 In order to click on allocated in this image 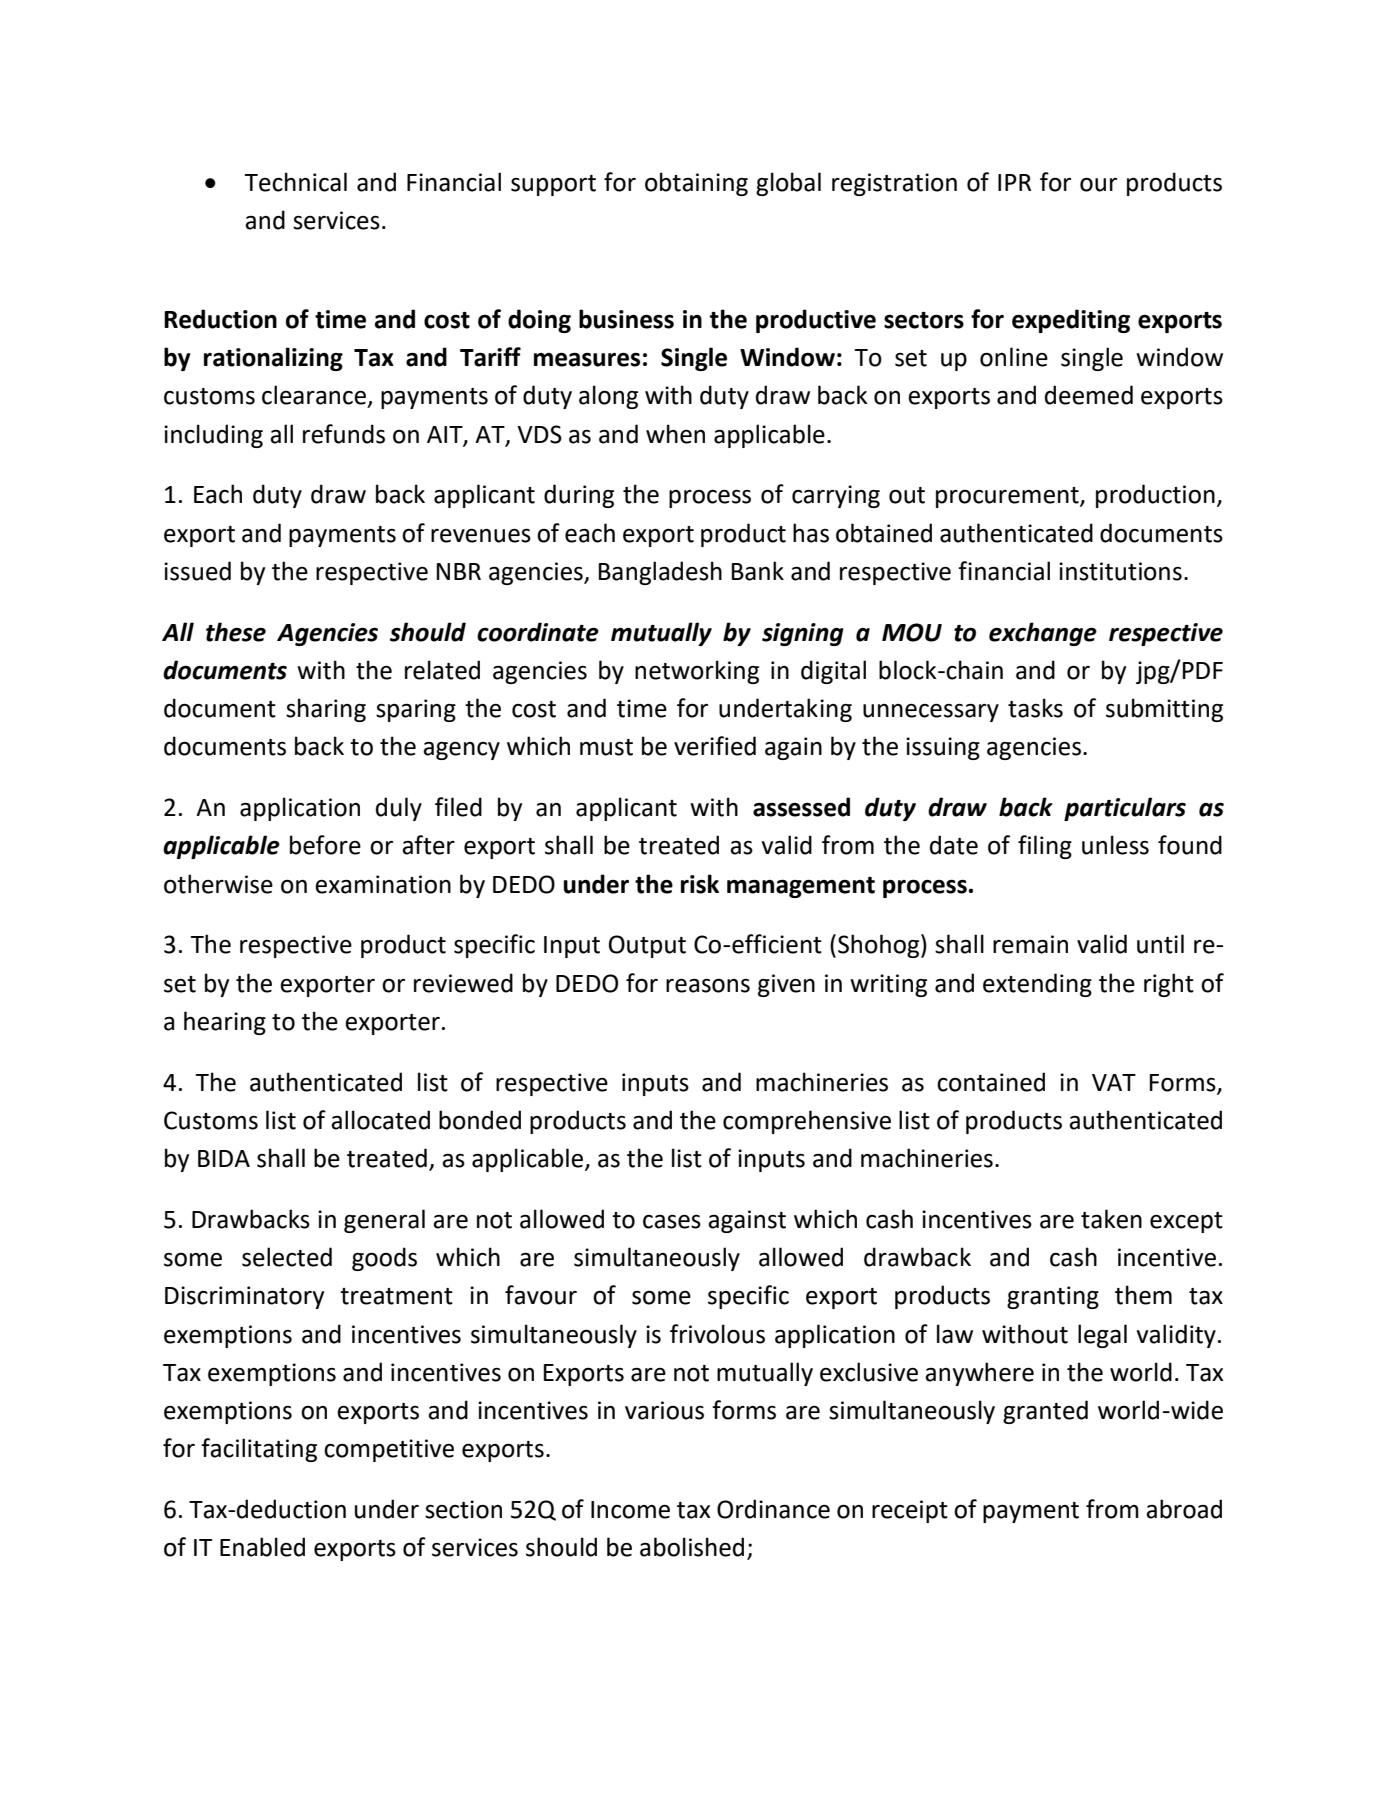, I will do `click(380, 1120)`.
